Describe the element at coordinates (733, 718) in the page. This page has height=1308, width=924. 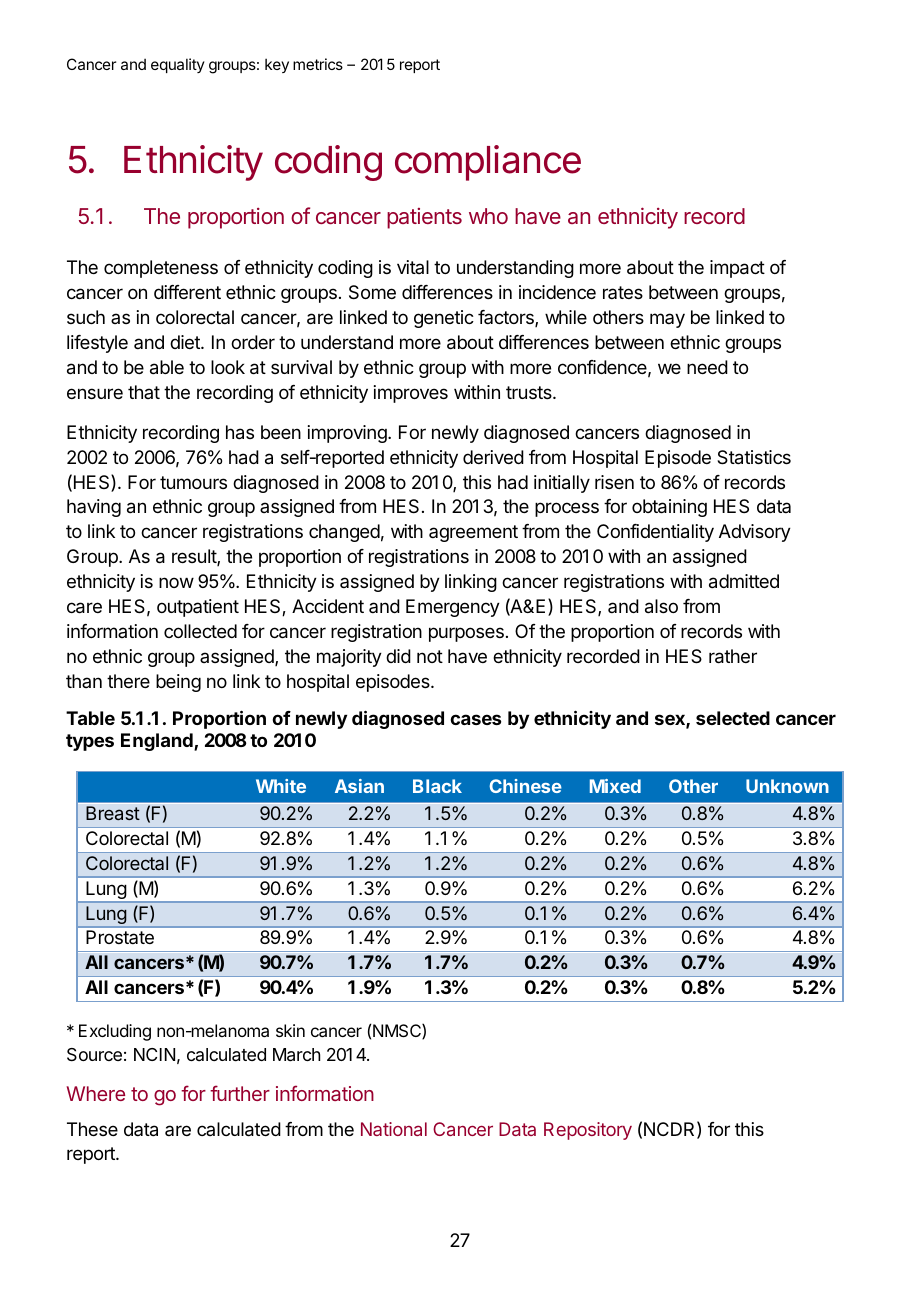
I see `selected` at that location.
